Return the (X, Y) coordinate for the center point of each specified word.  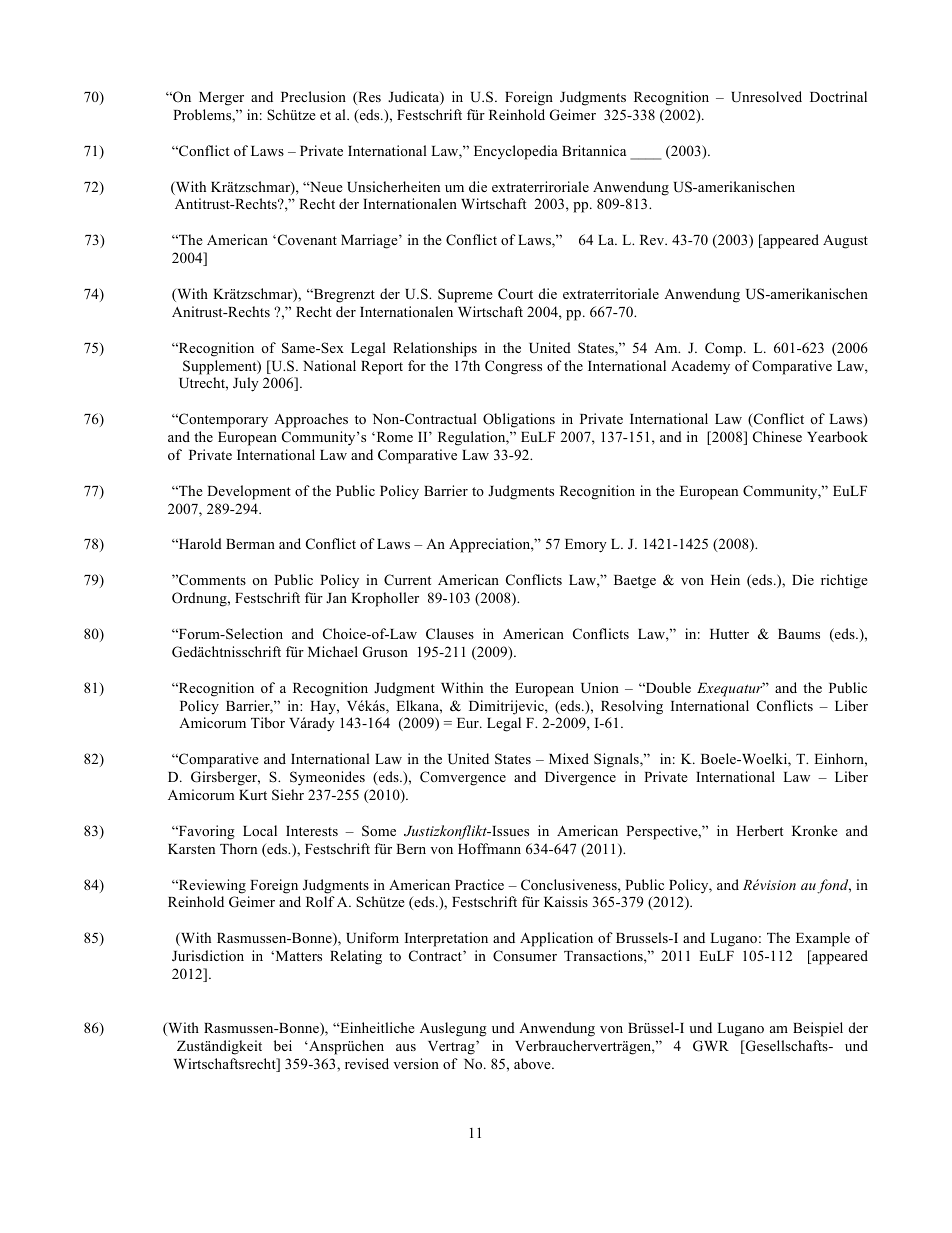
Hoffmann (489, 848)
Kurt (253, 795)
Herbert (759, 830)
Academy (700, 367)
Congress (513, 367)
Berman (250, 544)
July (246, 384)
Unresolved (766, 97)
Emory (586, 546)
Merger (221, 99)
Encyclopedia (516, 152)
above (533, 1063)
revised (367, 1063)
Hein (725, 579)
